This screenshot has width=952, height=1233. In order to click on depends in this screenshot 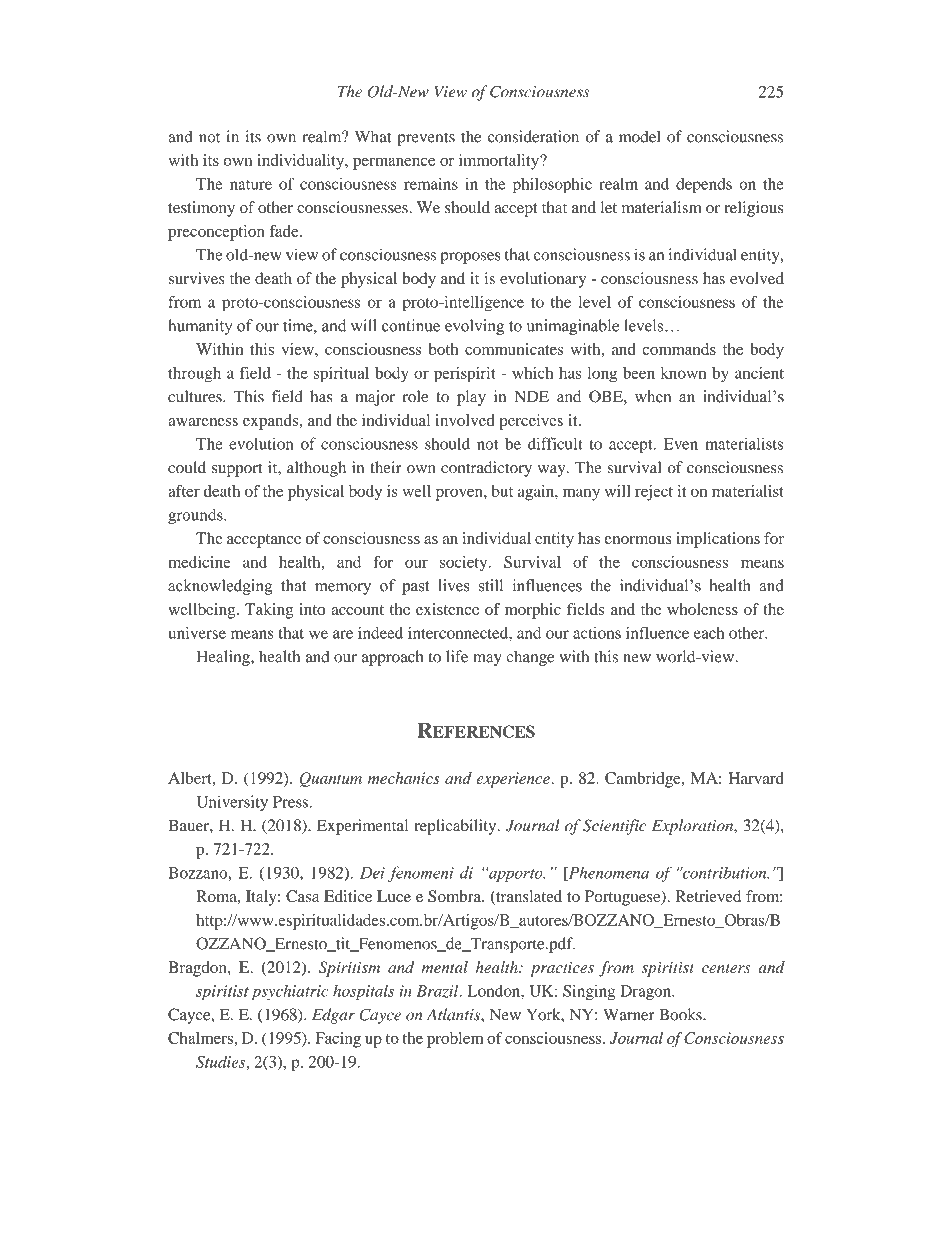, I will do `click(704, 186)`.
